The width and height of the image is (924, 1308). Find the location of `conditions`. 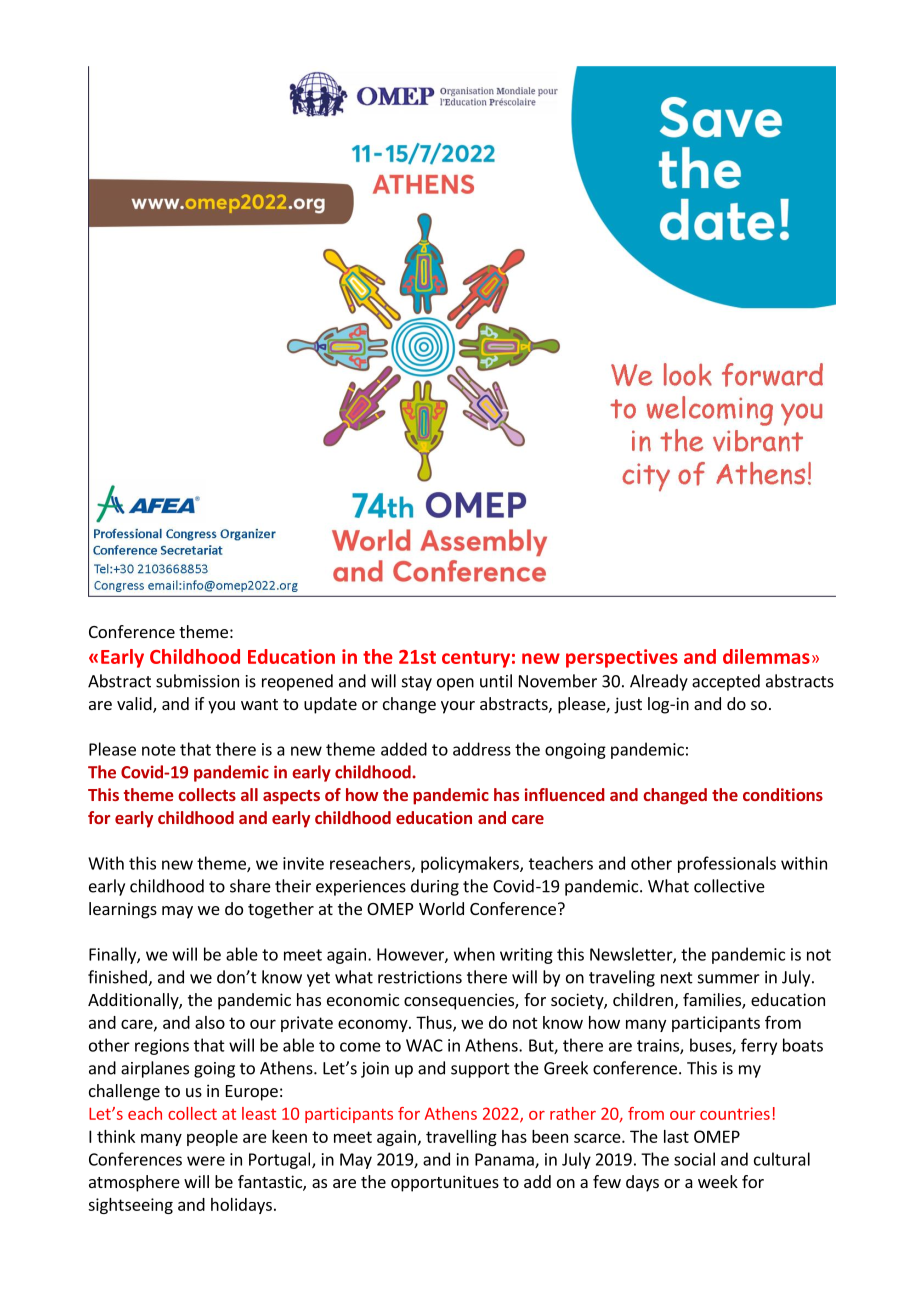

conditions is located at coordinates (783, 794).
